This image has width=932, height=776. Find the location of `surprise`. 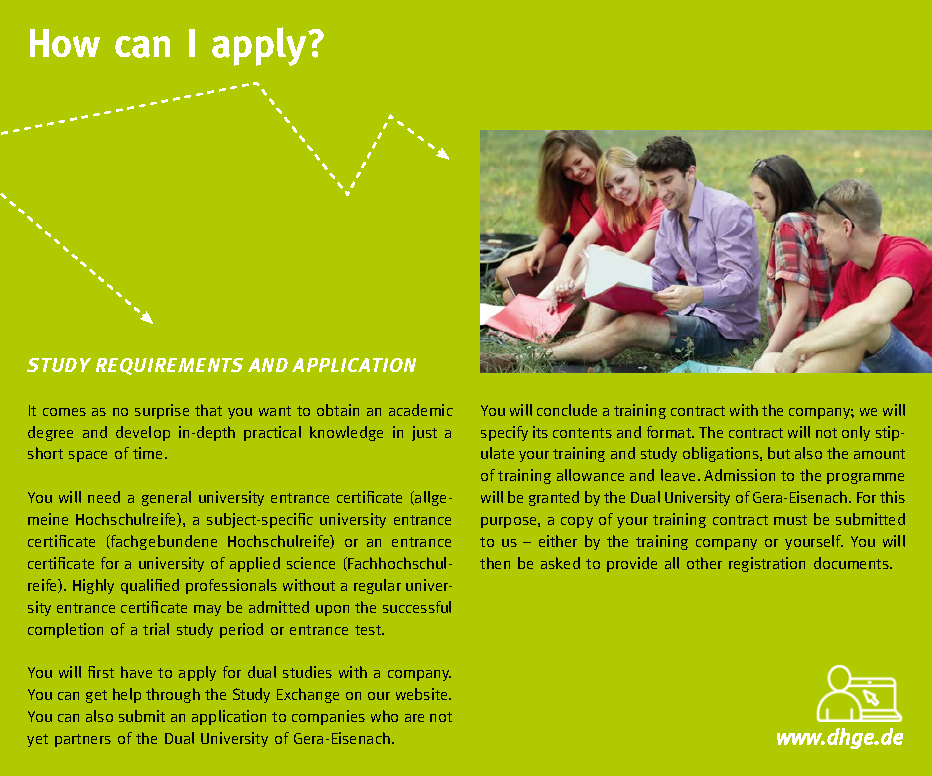

surprise is located at coordinates (162, 411).
